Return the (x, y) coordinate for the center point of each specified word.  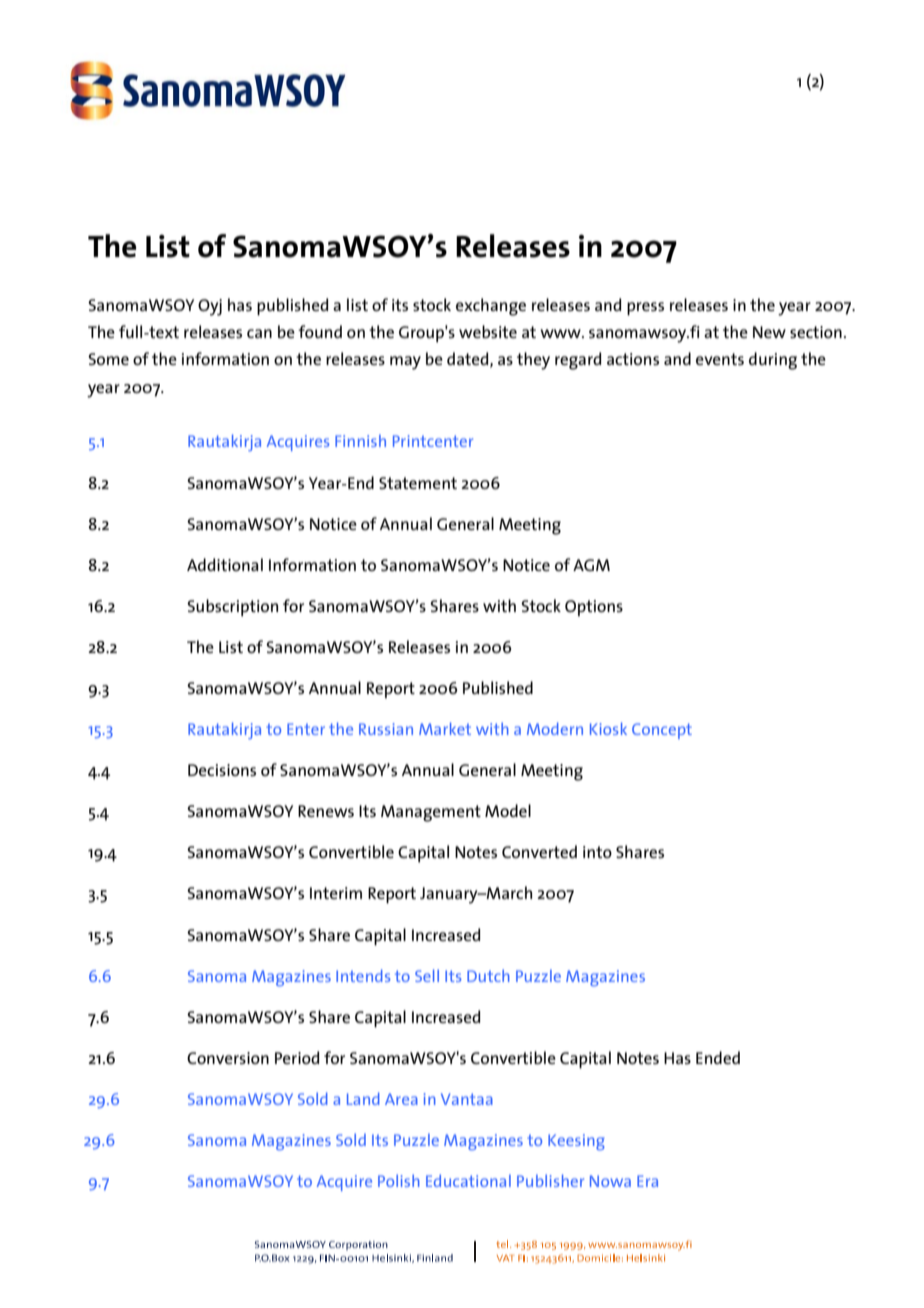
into (597, 852)
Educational (468, 1180)
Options (594, 608)
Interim (336, 893)
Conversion (228, 1058)
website (488, 331)
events (720, 359)
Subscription (232, 608)
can (259, 333)
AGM (591, 565)
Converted (539, 851)
